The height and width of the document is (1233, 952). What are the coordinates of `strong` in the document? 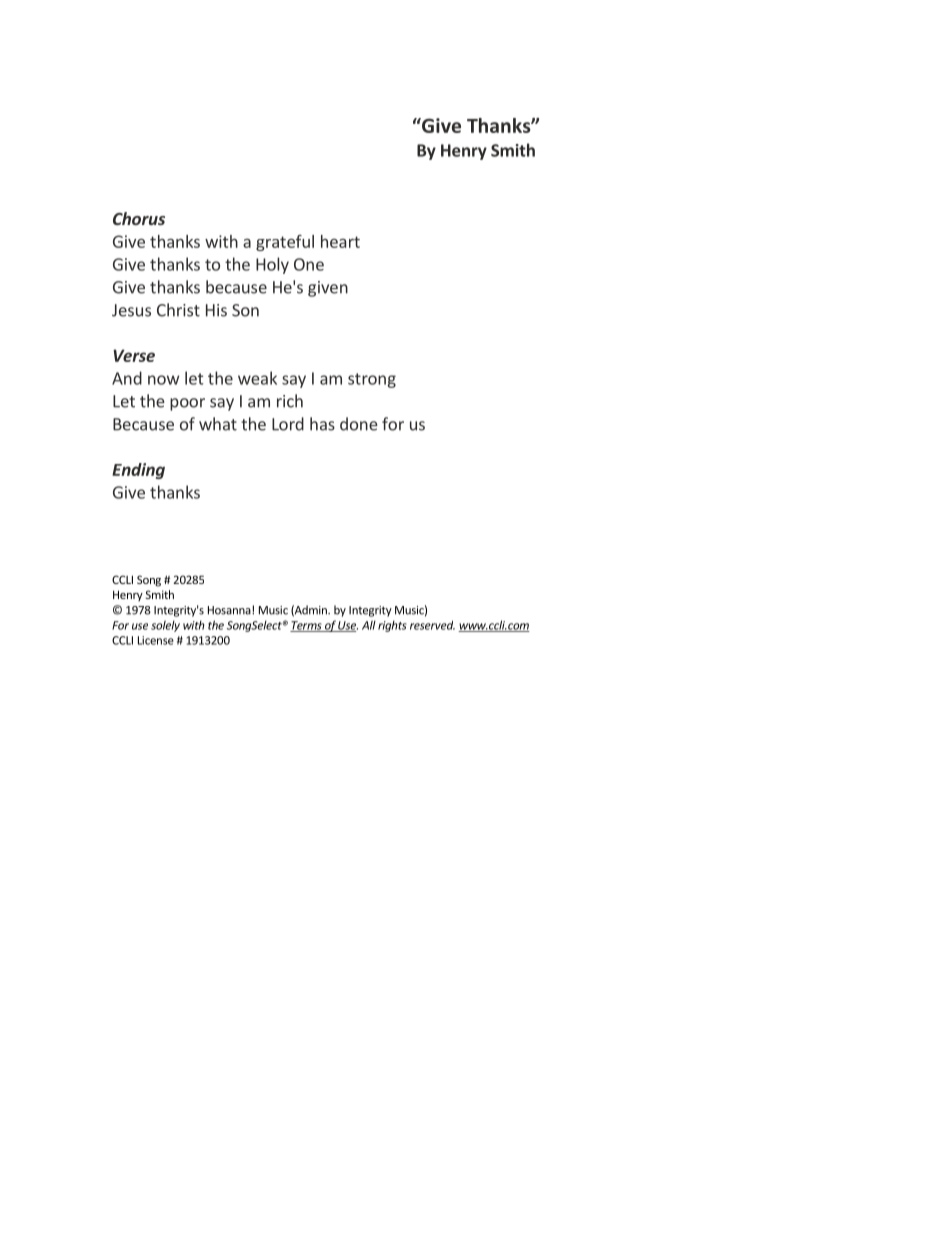 It's located at (372, 380).
